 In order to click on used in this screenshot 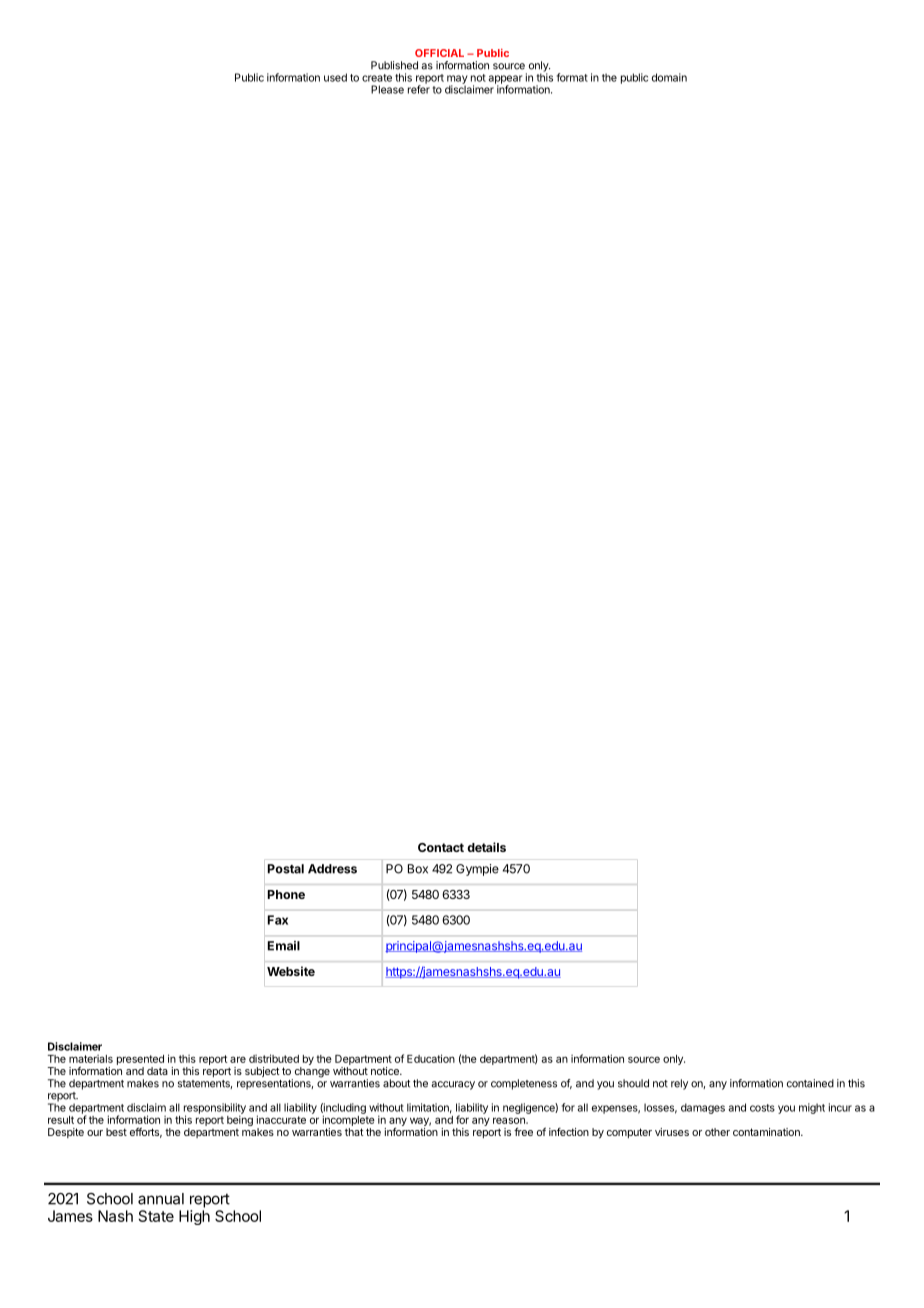, I will do `click(335, 77)`.
